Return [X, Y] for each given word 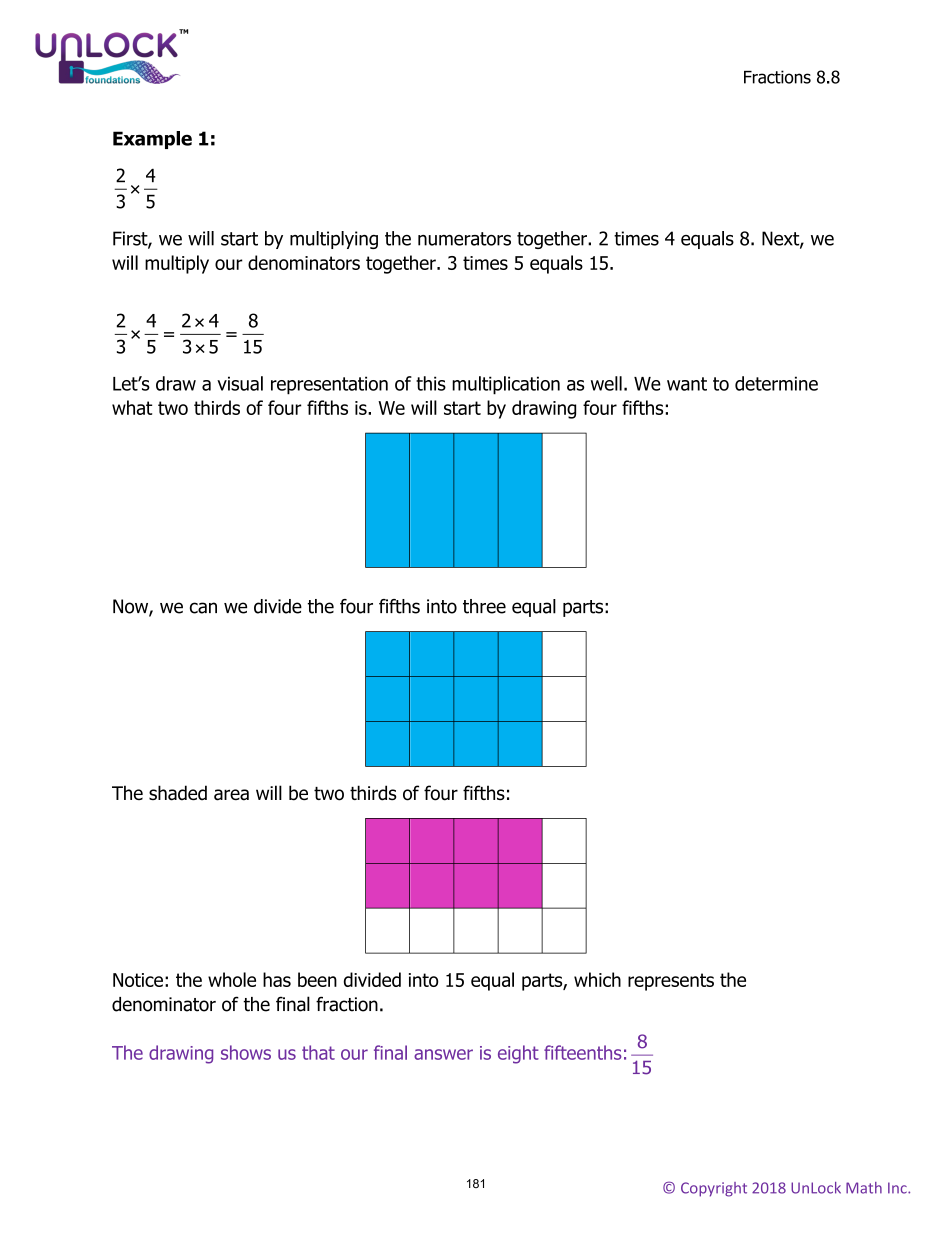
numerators [464, 239]
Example [152, 140]
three [484, 606]
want [687, 384]
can [203, 608]
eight [518, 1054]
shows [246, 1052]
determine [776, 383]
